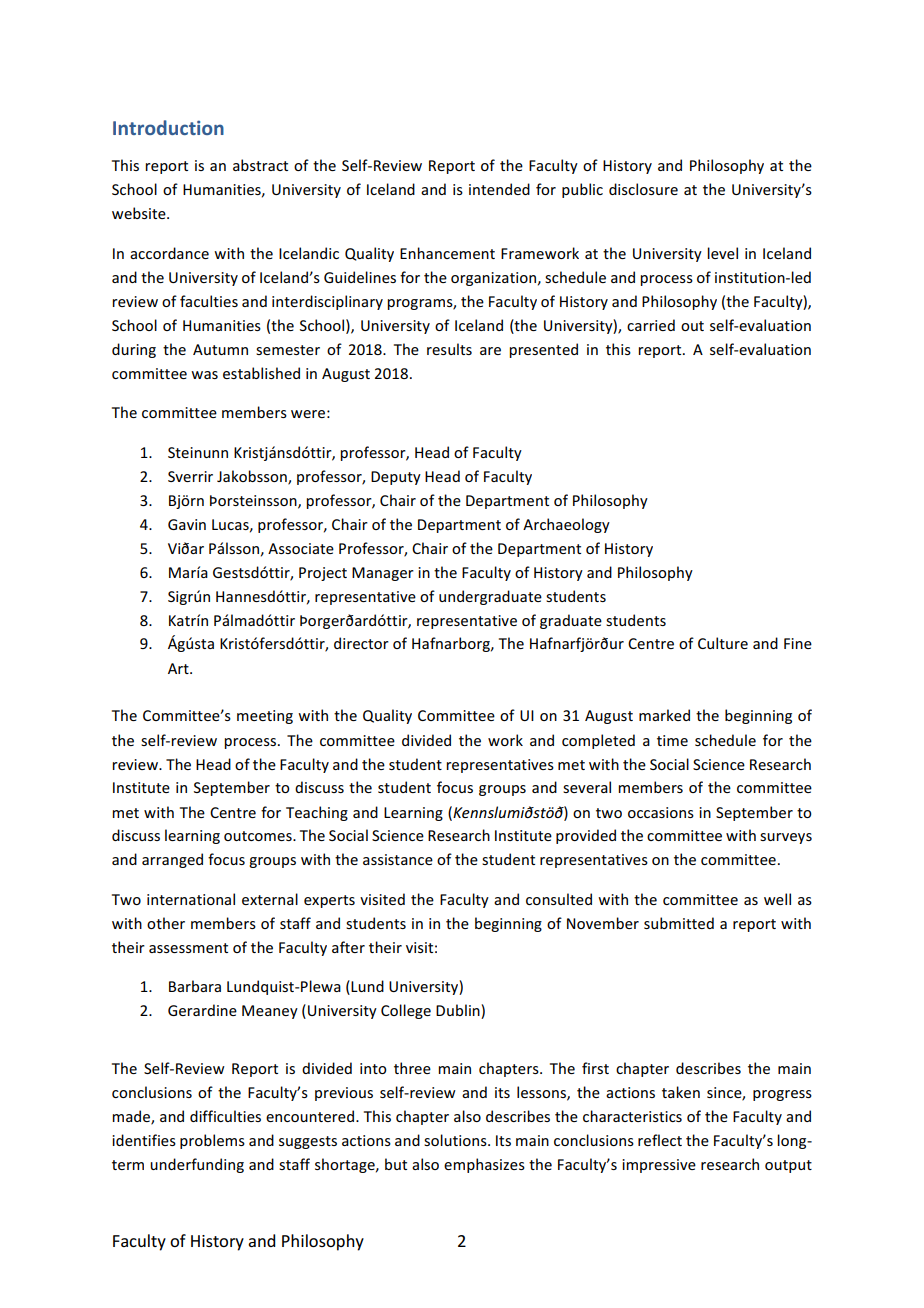 The image size is (924, 1308). Describe the element at coordinates (212, 1141) in the screenshot. I see `problems` at that location.
